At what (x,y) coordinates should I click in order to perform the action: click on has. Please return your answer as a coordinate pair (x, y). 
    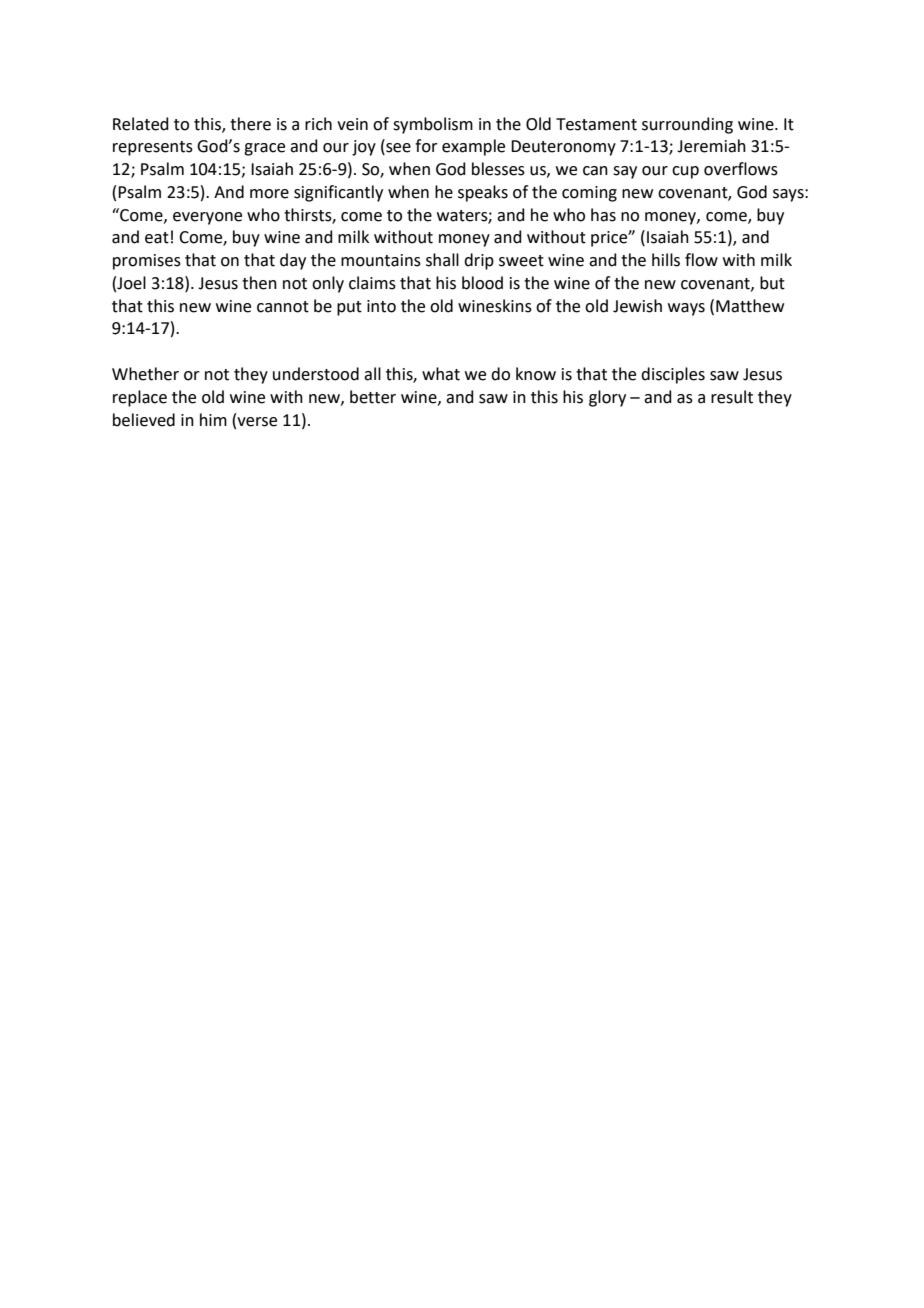
    Looking at the image, I should click on (603, 215).
